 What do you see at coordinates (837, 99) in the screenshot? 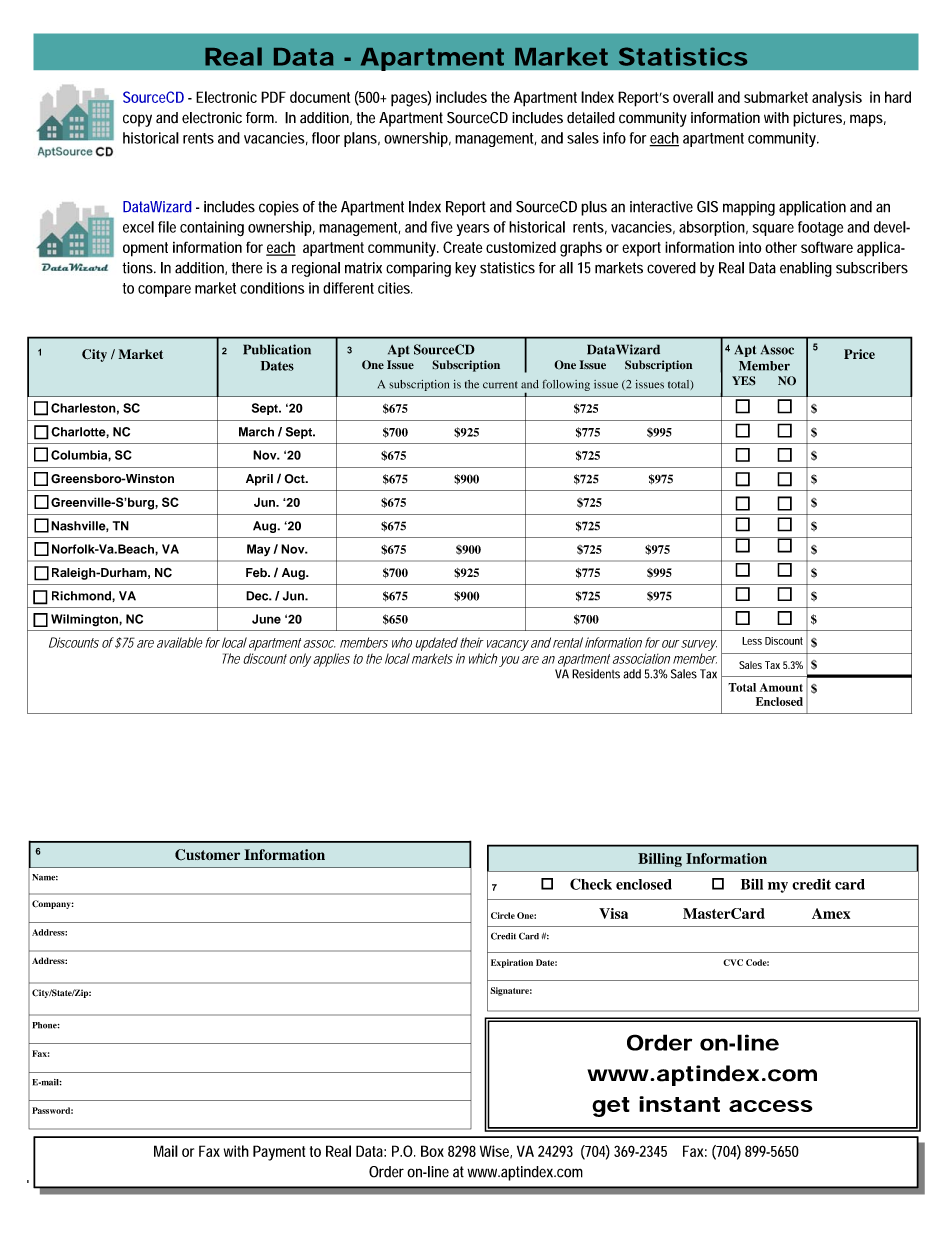
I see `analysis` at bounding box center [837, 99].
